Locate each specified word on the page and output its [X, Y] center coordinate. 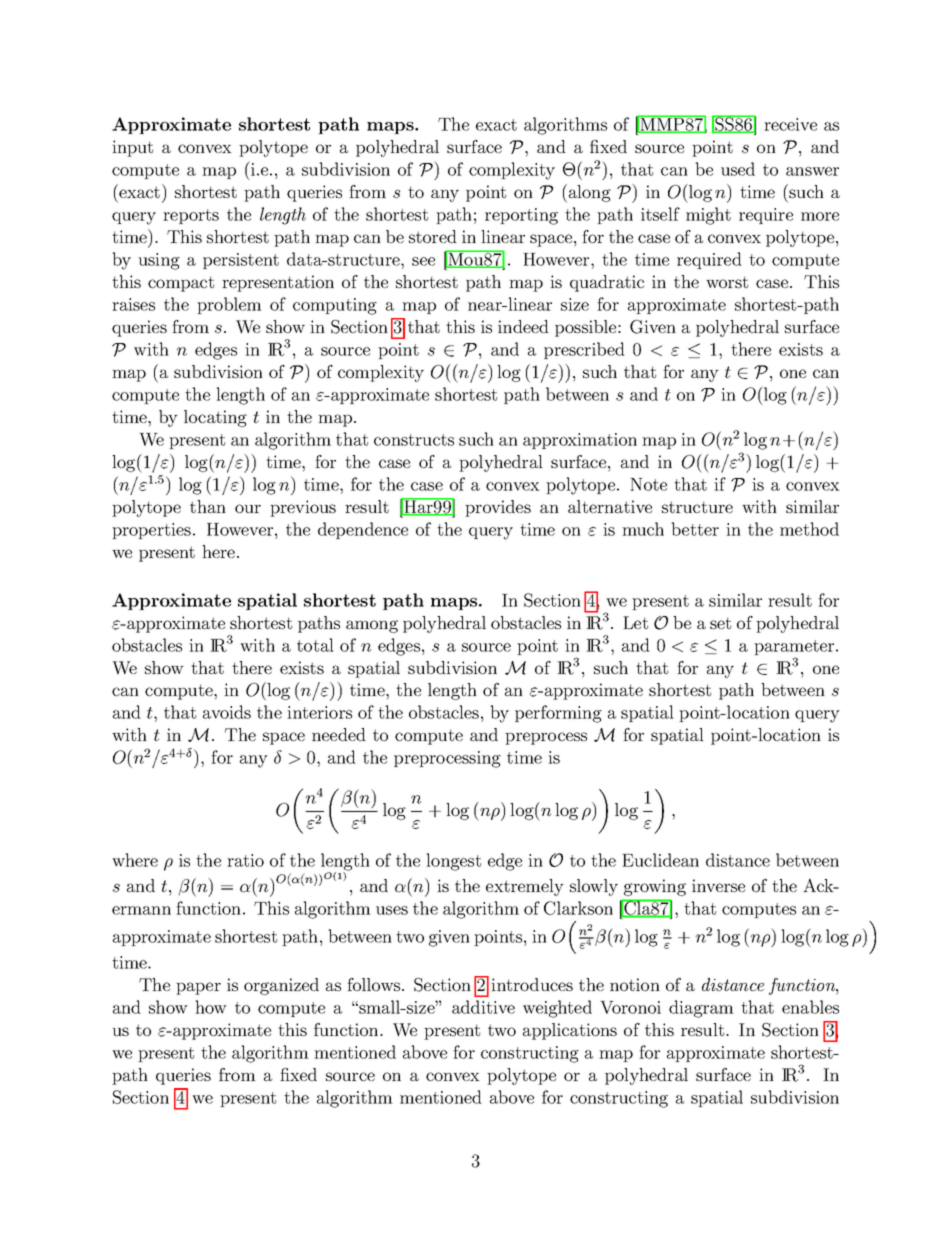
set [720, 623]
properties [151, 531]
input [132, 148]
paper [198, 988]
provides [498, 508]
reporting [521, 216]
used [738, 169]
